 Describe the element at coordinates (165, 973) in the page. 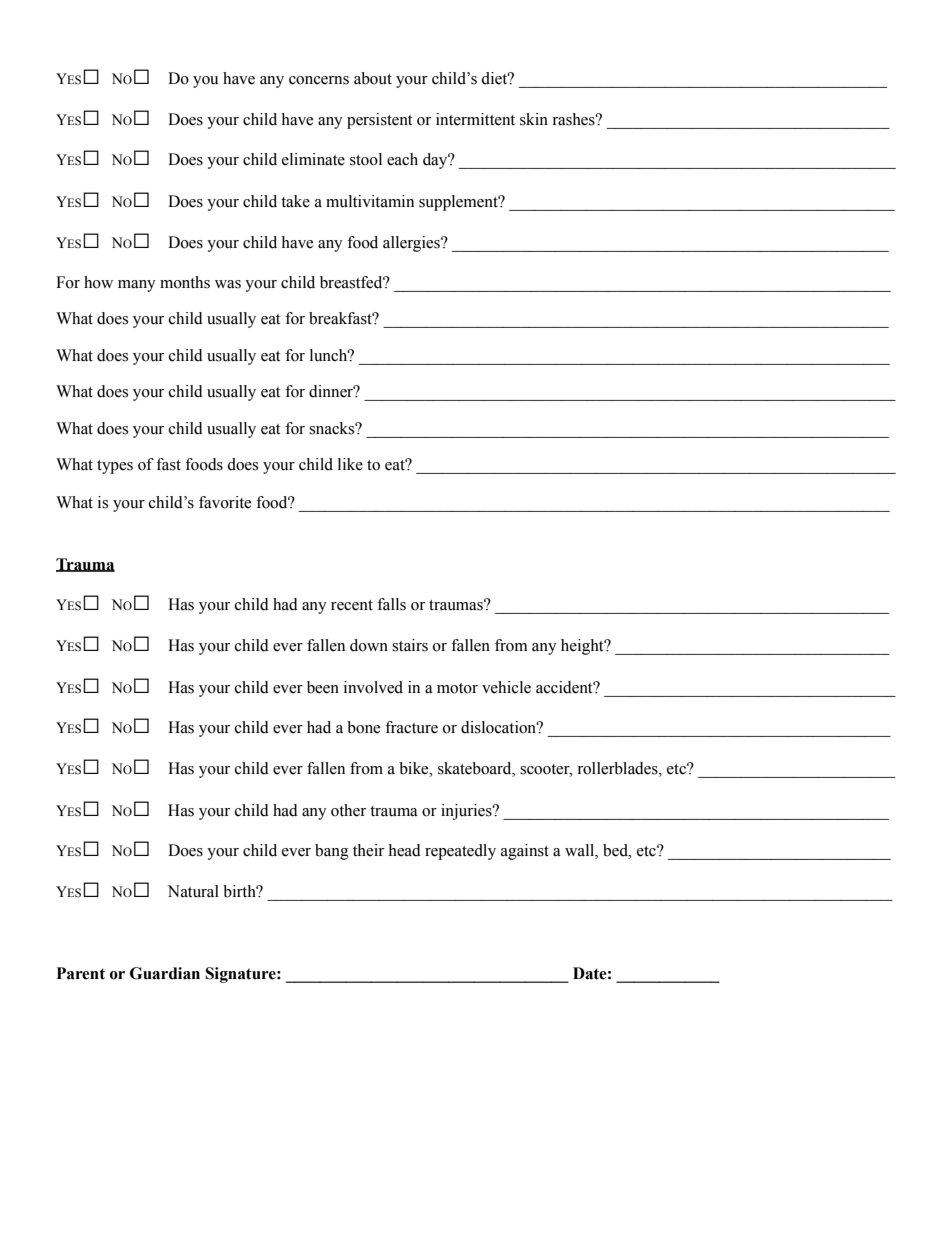

I see `Guardian` at that location.
